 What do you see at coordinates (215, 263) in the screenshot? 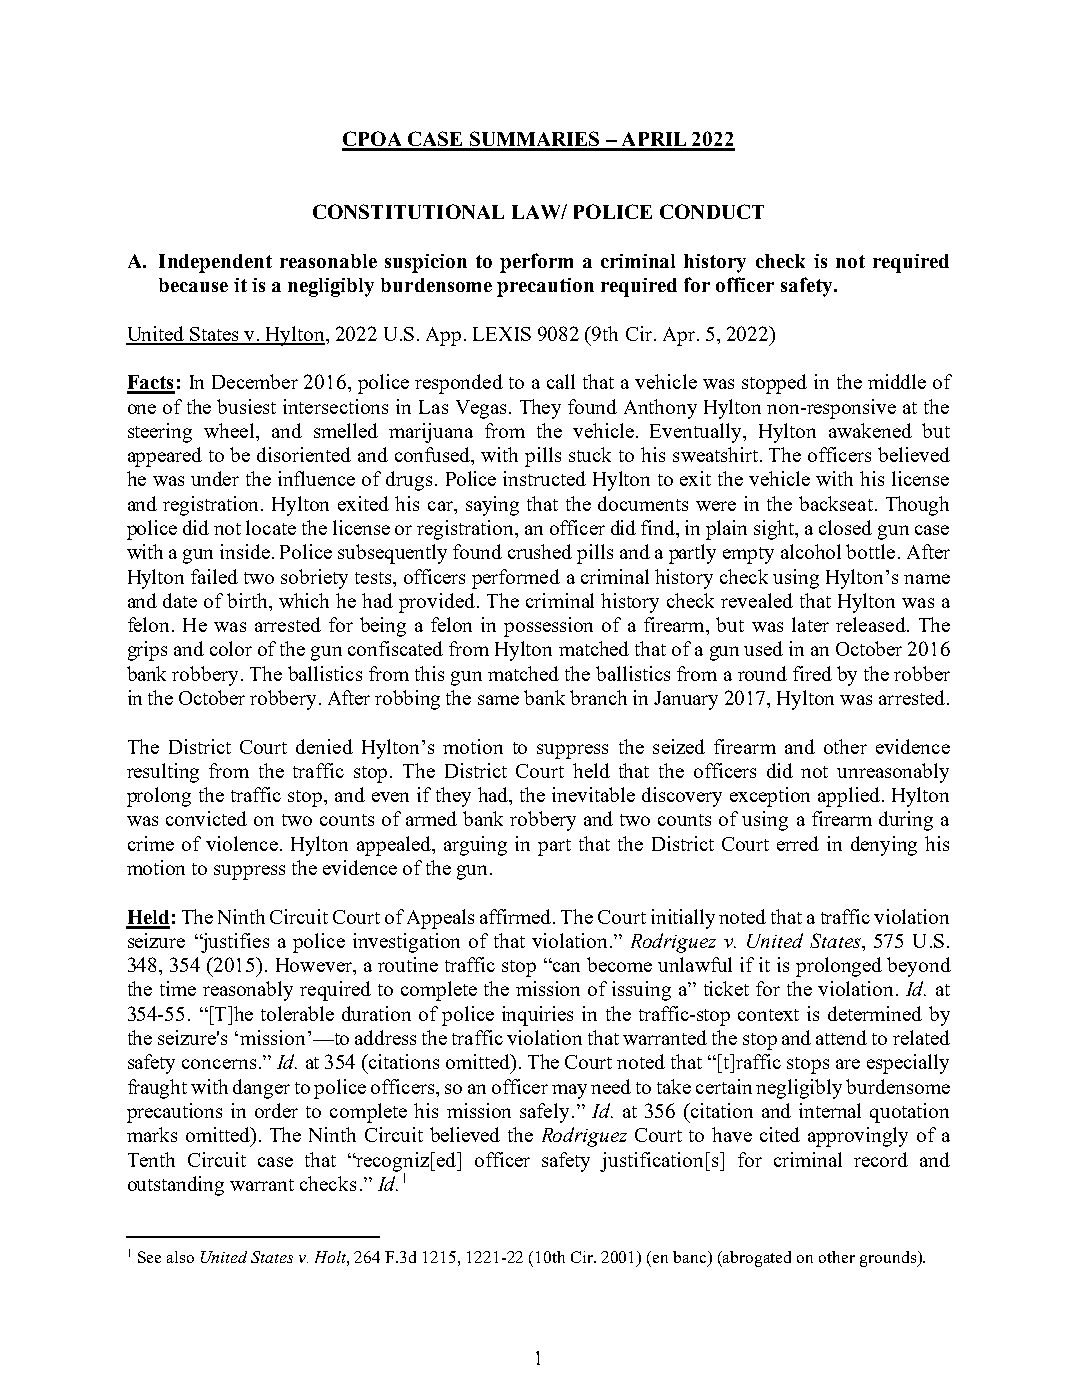
I see `Independent` at bounding box center [215, 263].
